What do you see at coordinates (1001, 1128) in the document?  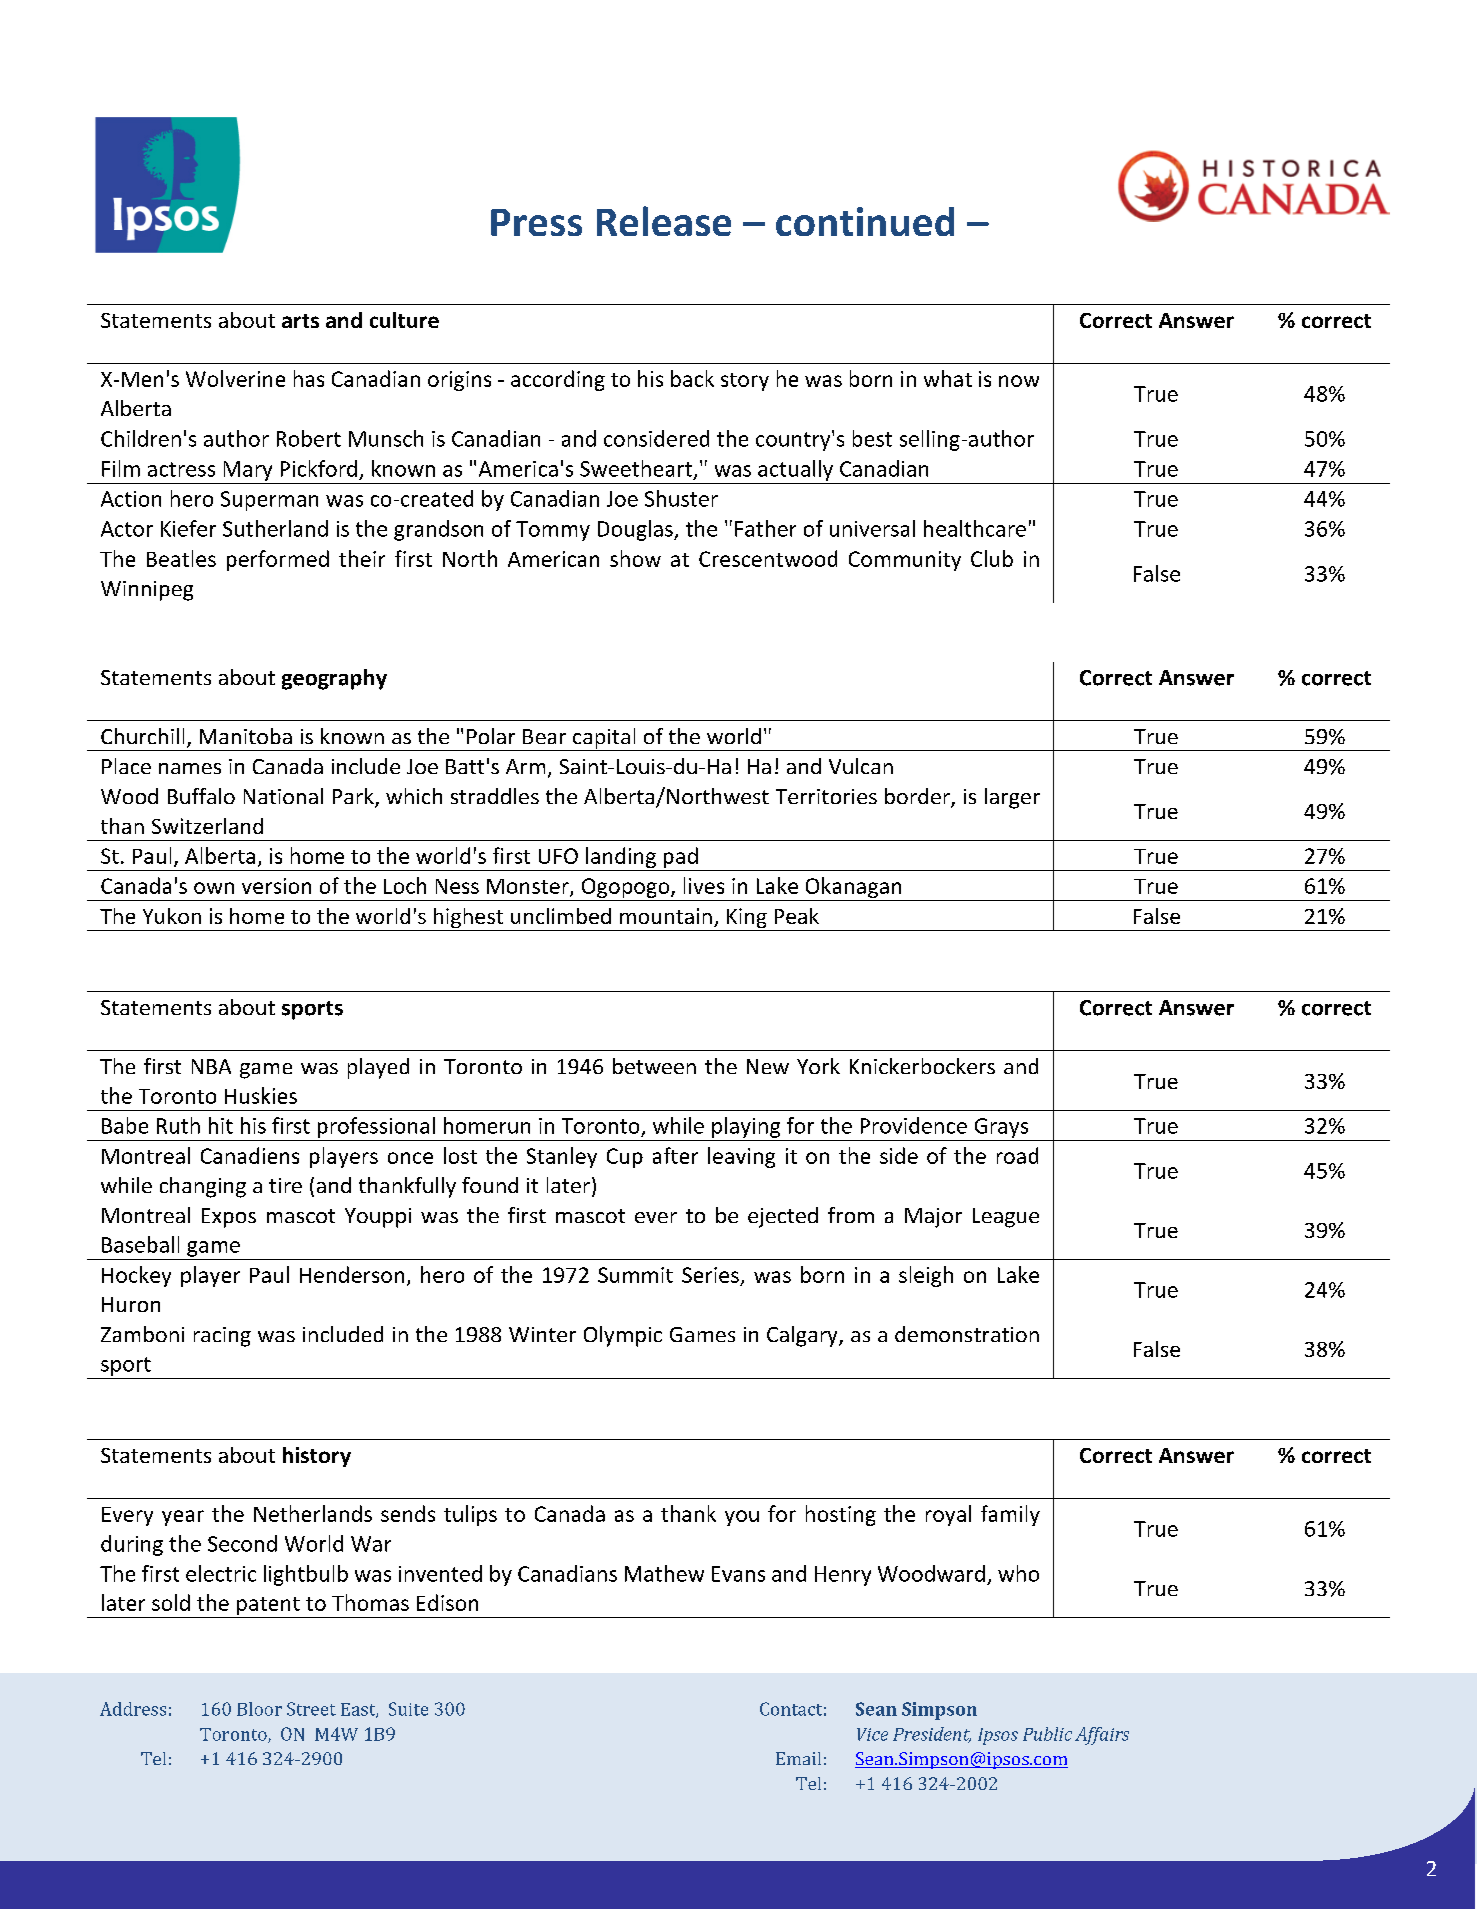 I see `Grays` at bounding box center [1001, 1128].
